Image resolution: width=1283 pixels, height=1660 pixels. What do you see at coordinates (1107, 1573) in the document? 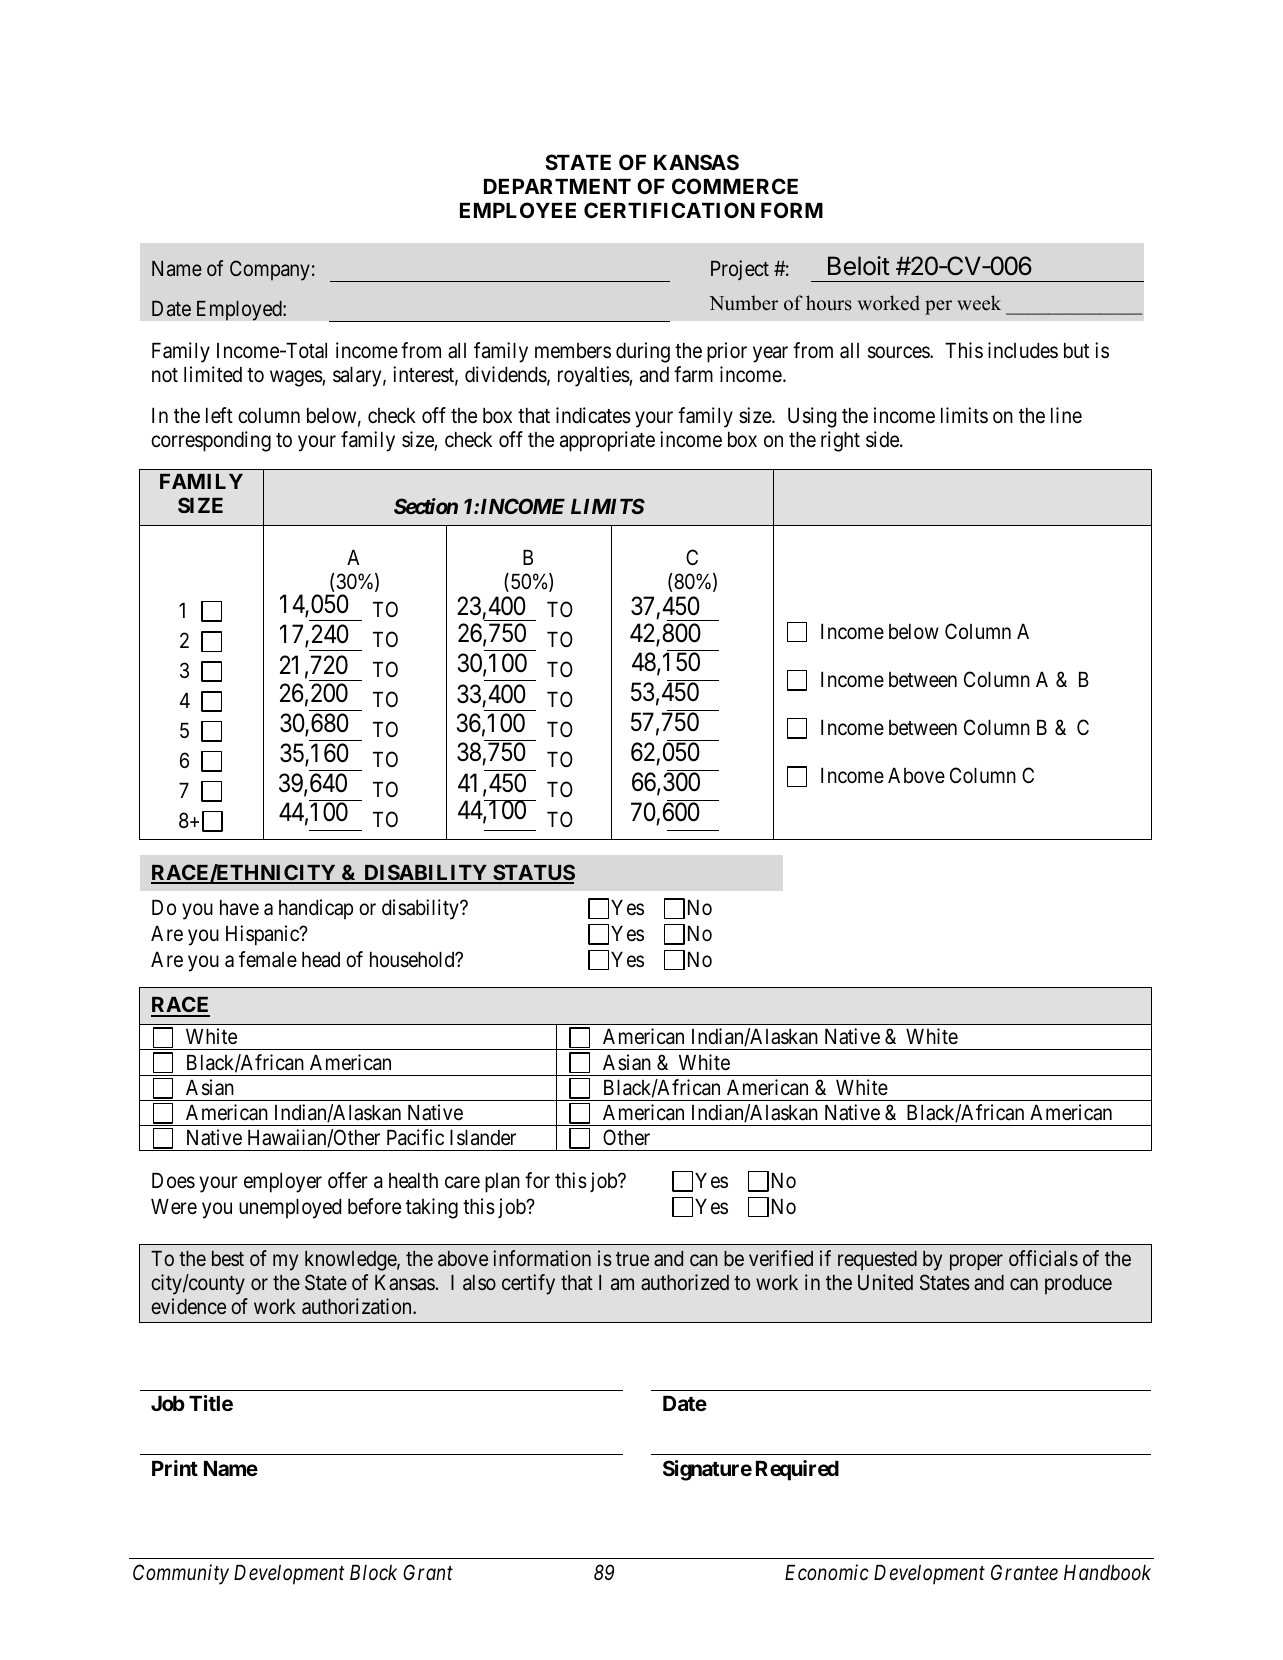
I see `Handbook` at bounding box center [1107, 1573].
